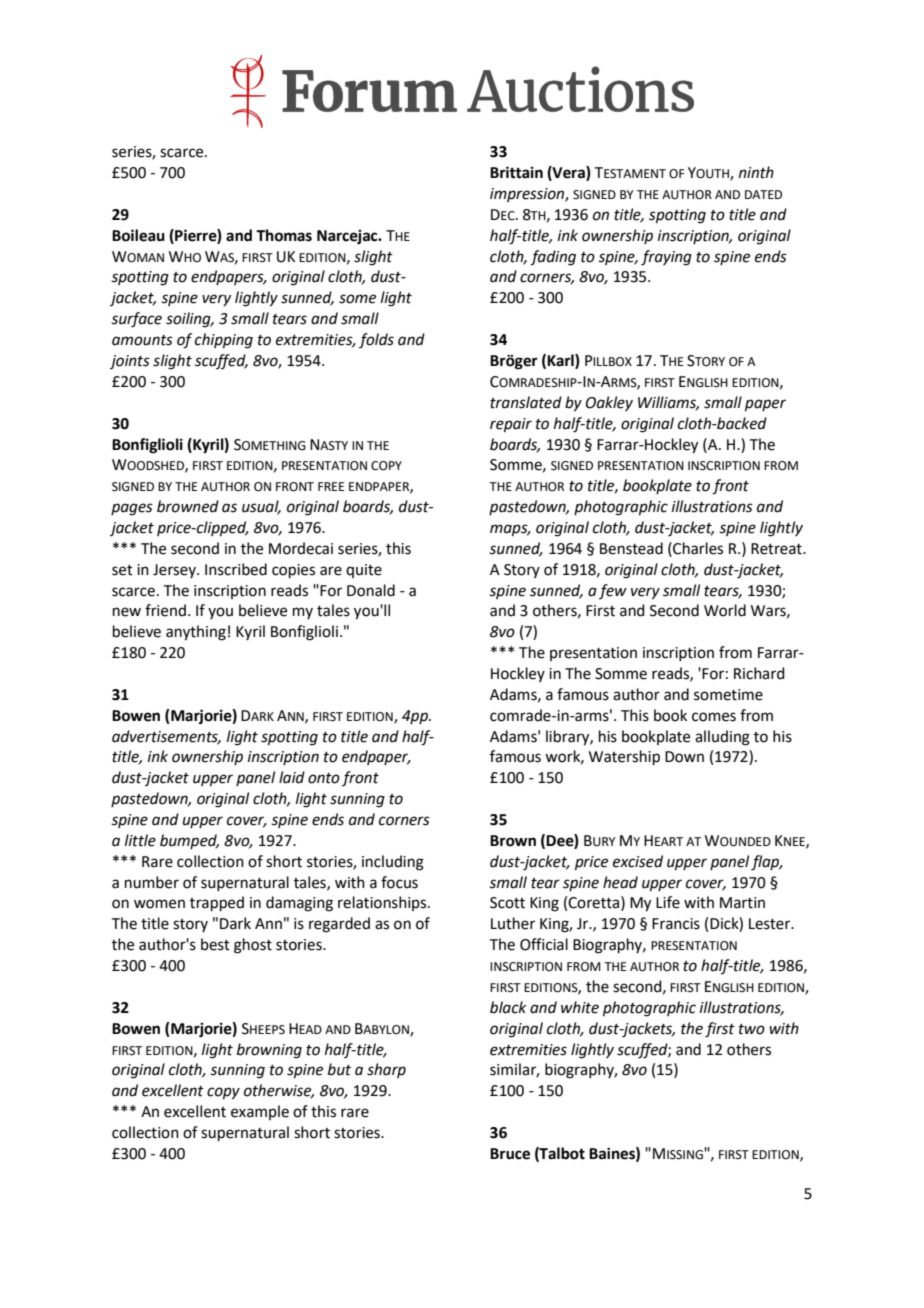 The height and width of the page is (1308, 924). Describe the element at coordinates (261, 507) in the page. I see `usual` at that location.
